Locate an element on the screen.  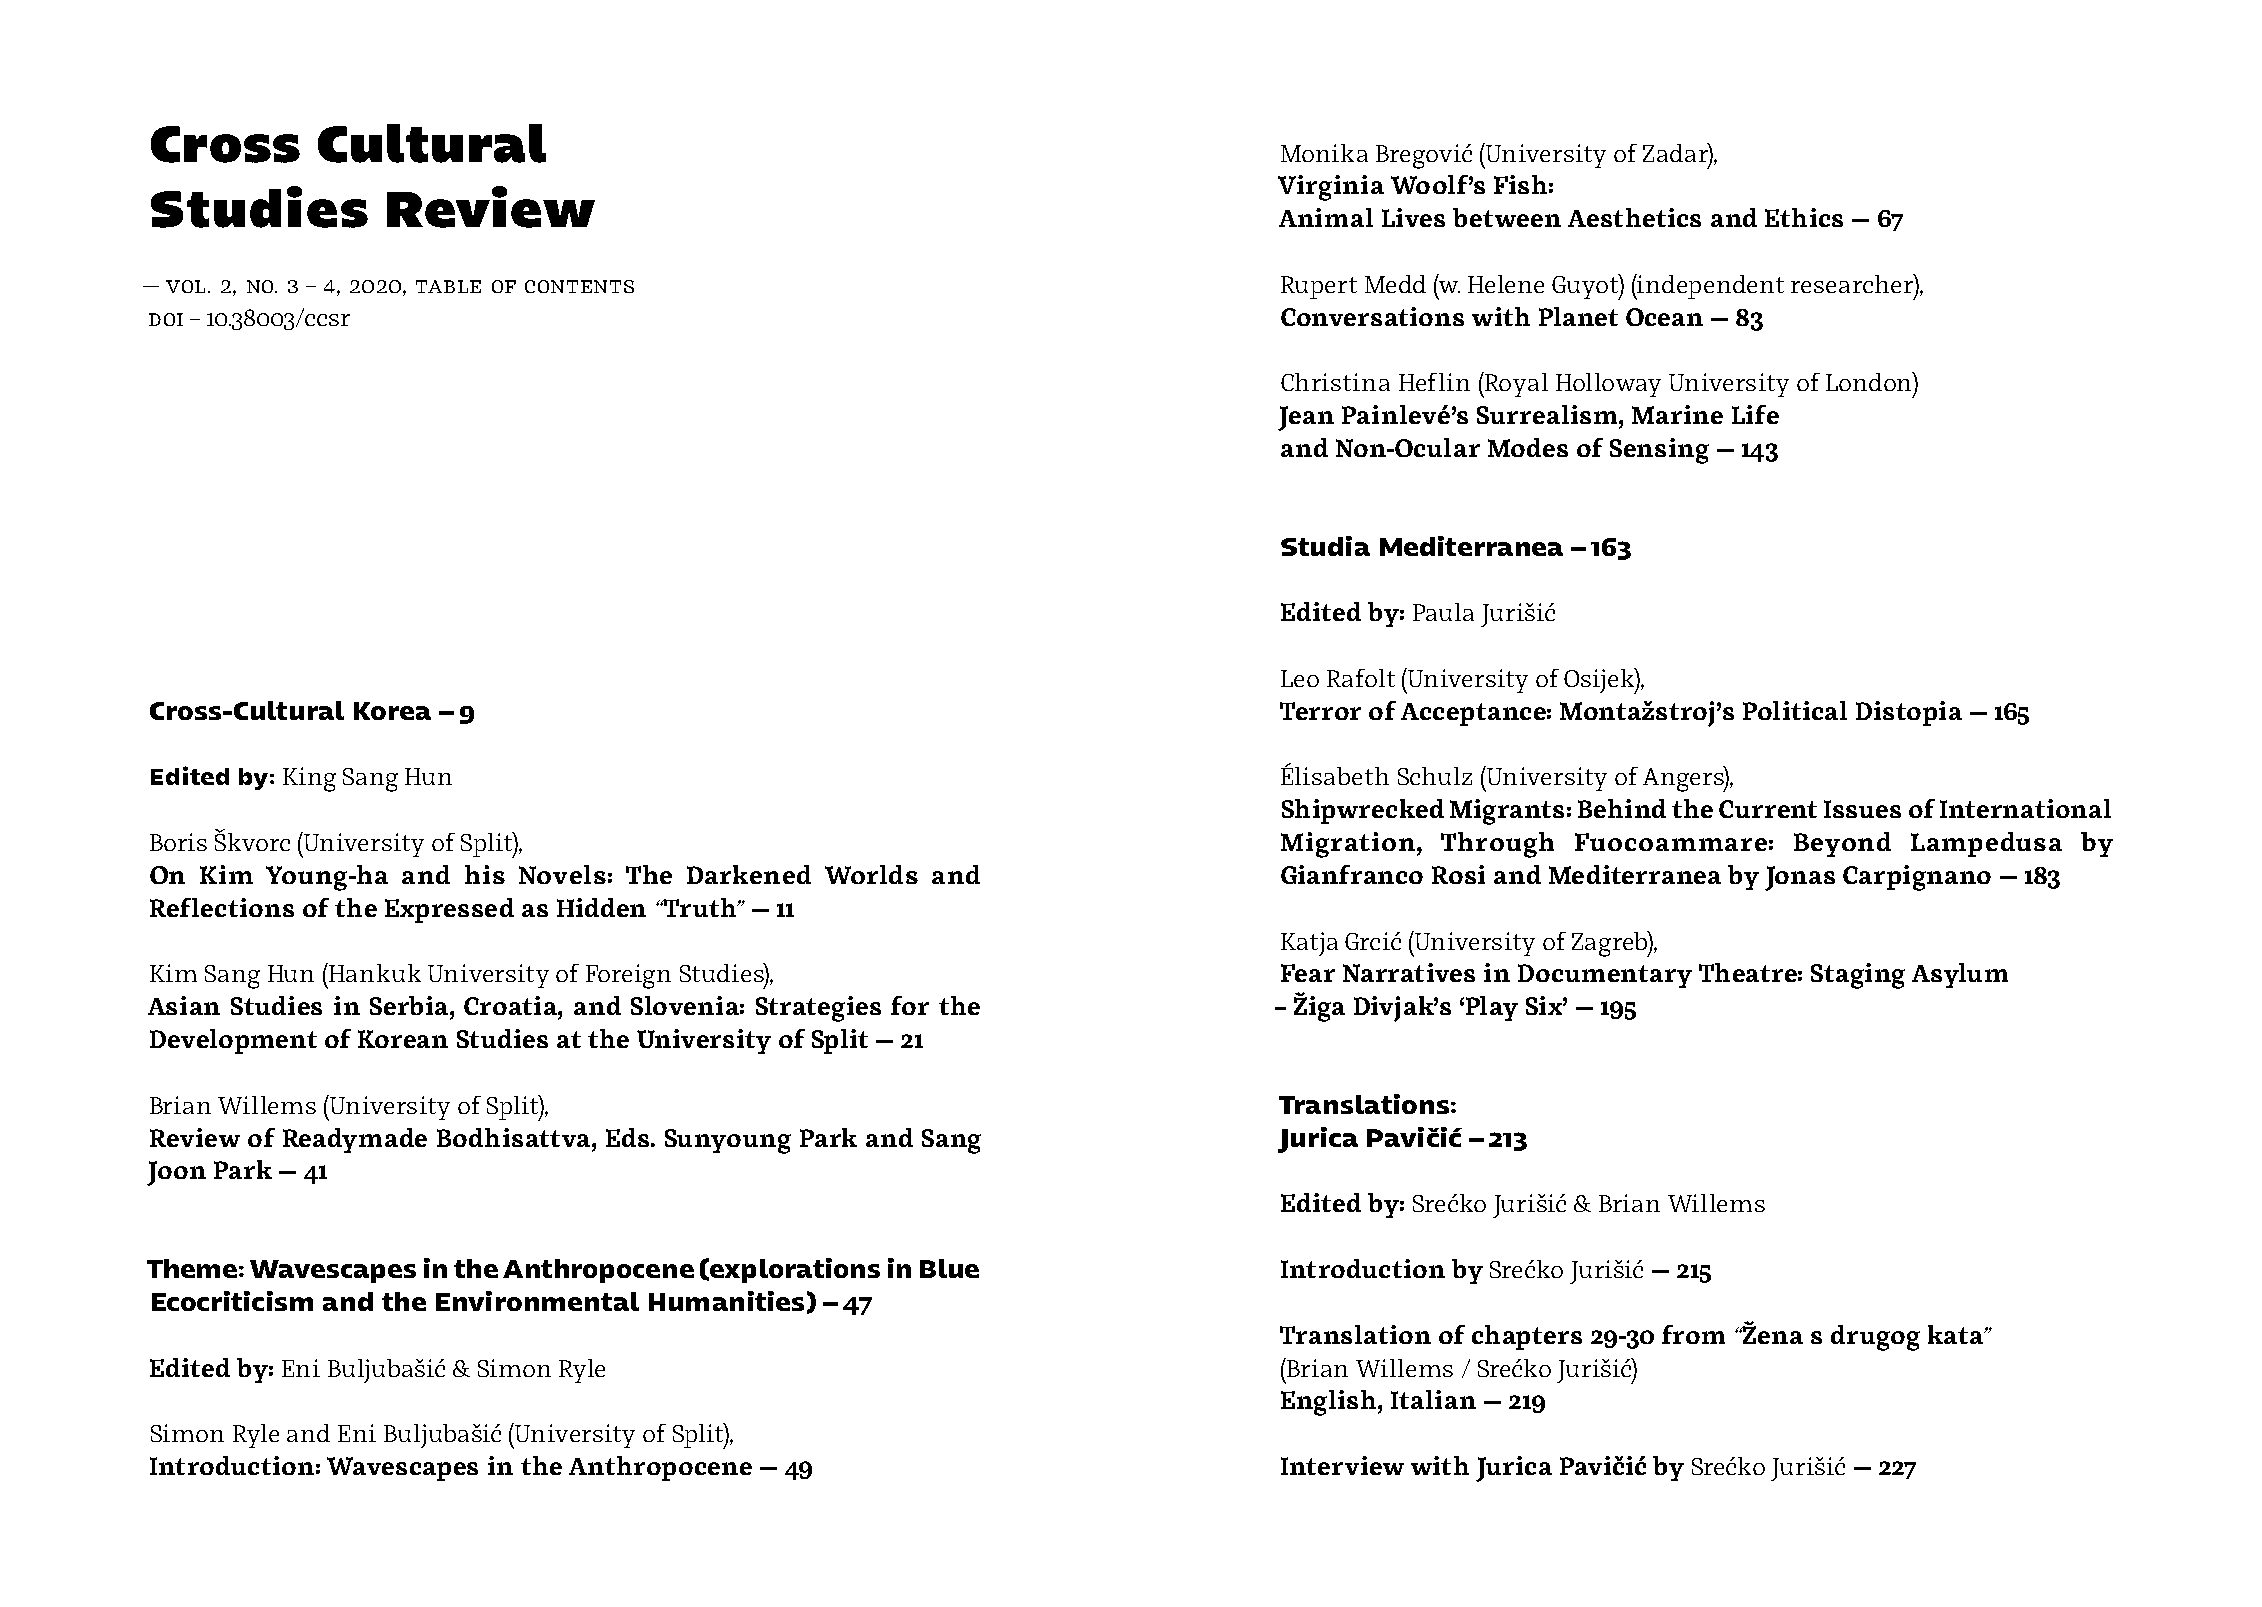
Environmental is located at coordinates (537, 1301).
